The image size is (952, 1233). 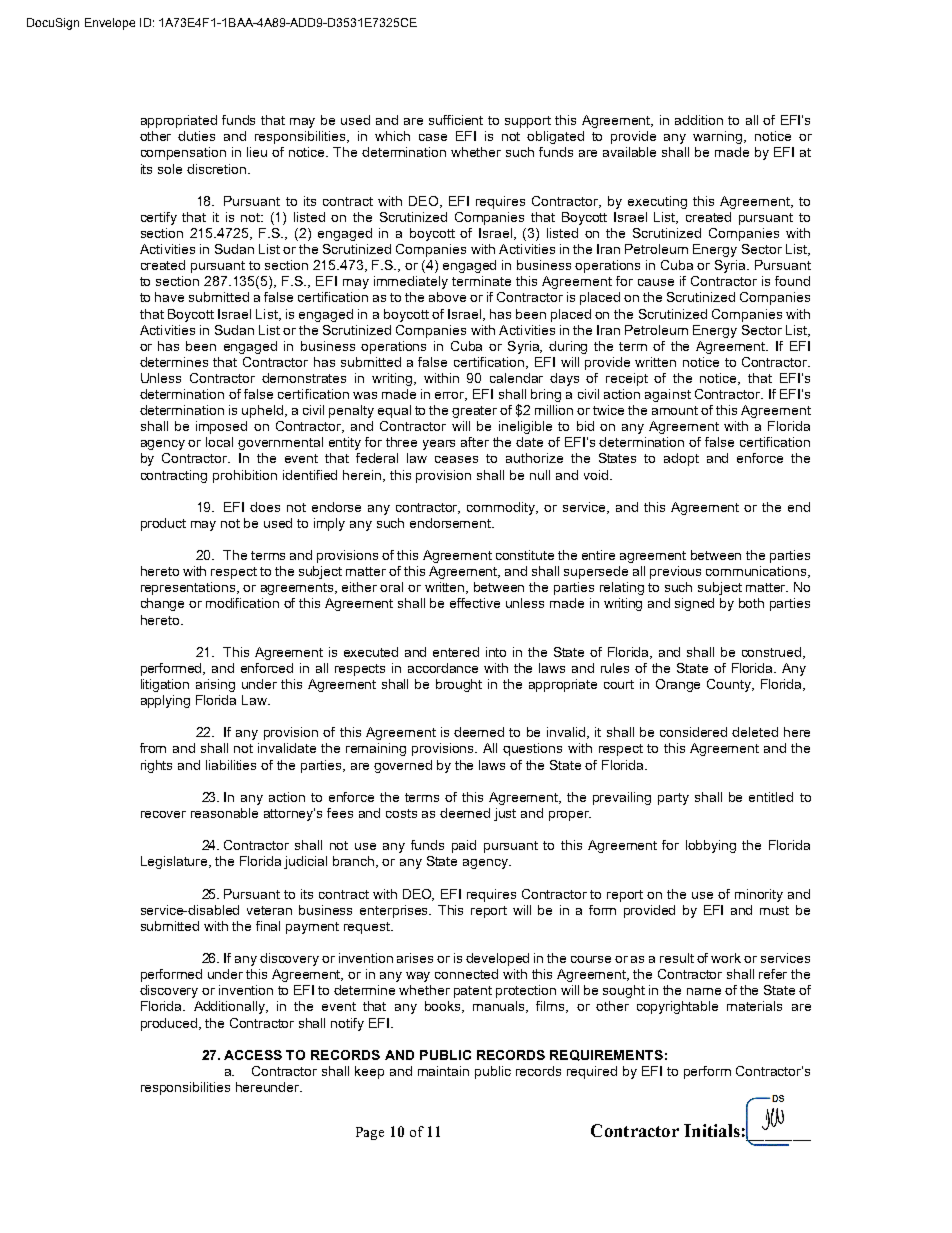 I want to click on party, so click(x=673, y=799).
